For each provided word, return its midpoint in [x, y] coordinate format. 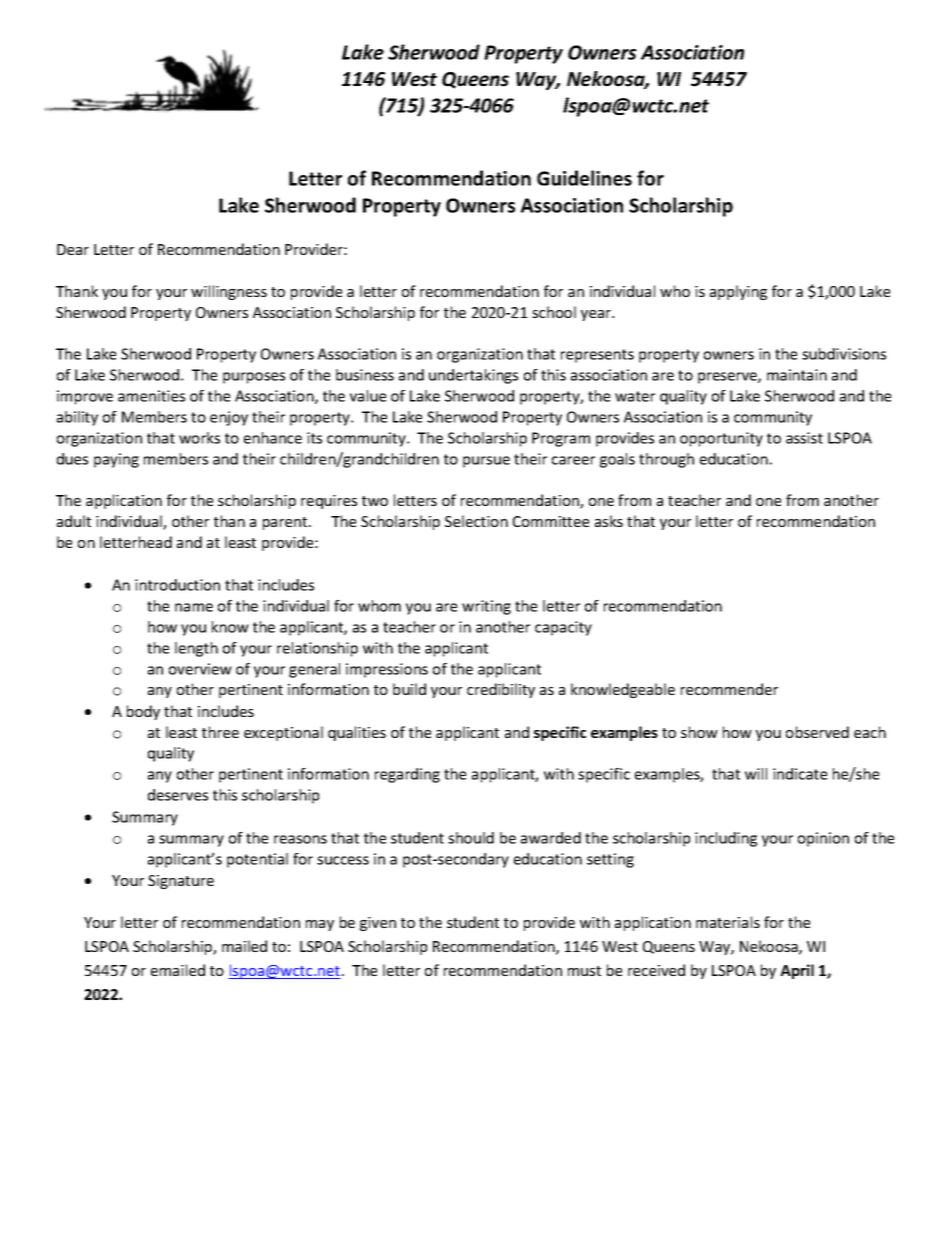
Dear [73, 249]
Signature [181, 882]
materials [728, 922]
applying [738, 292]
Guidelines [584, 178]
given [378, 924]
